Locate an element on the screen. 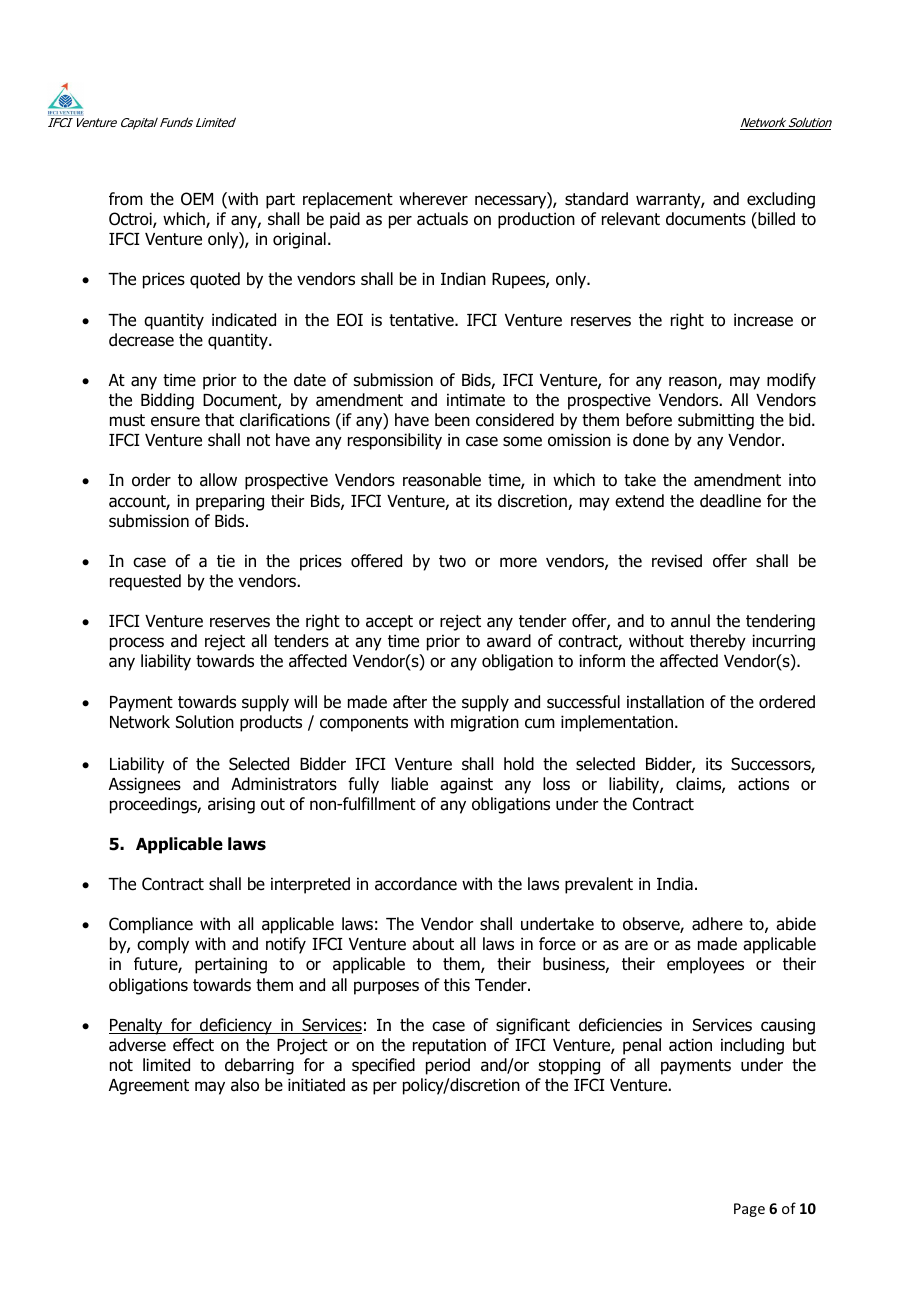 The image size is (924, 1308). OEM is located at coordinates (197, 199).
